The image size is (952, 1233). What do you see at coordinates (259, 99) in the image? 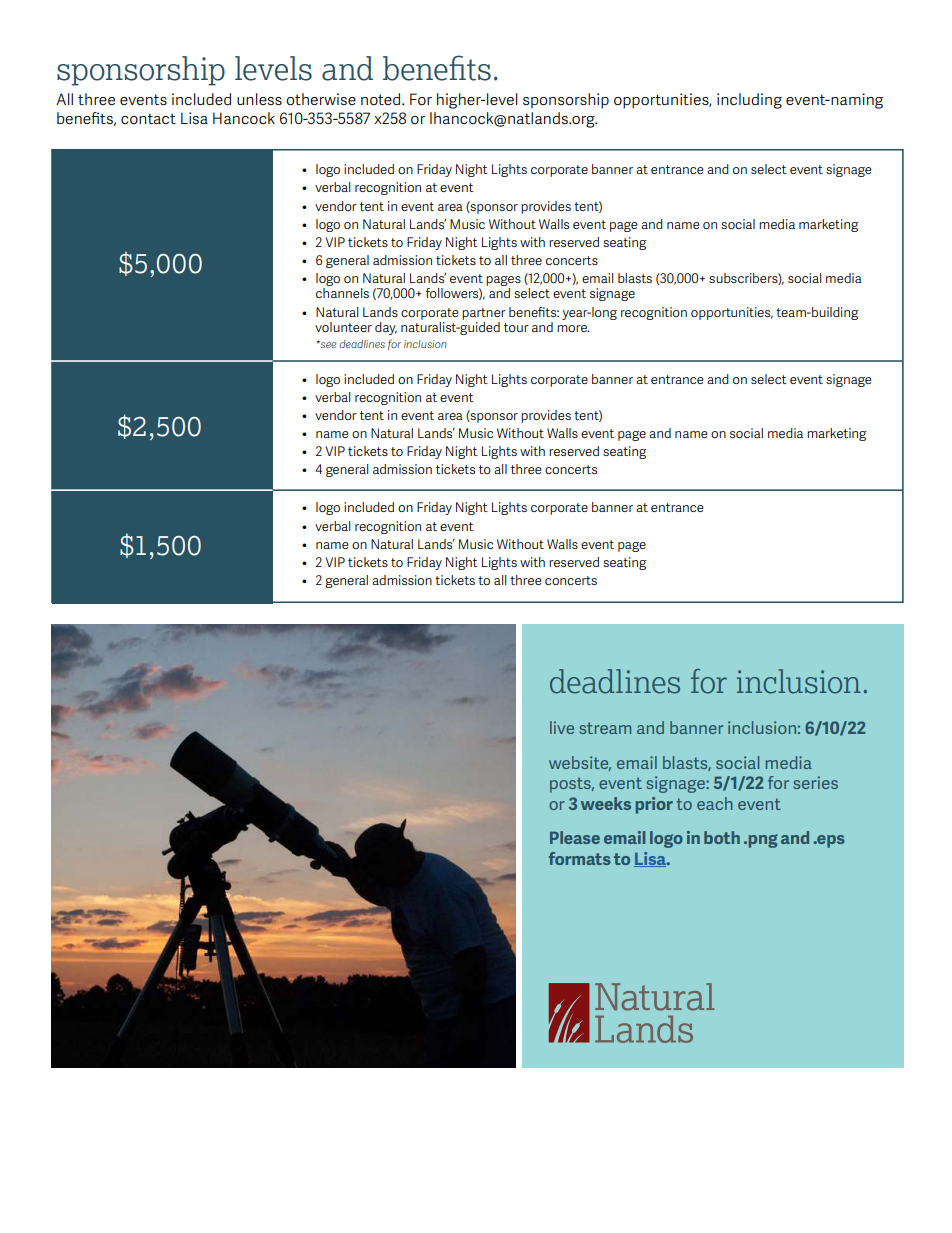
I see `unless` at bounding box center [259, 99].
